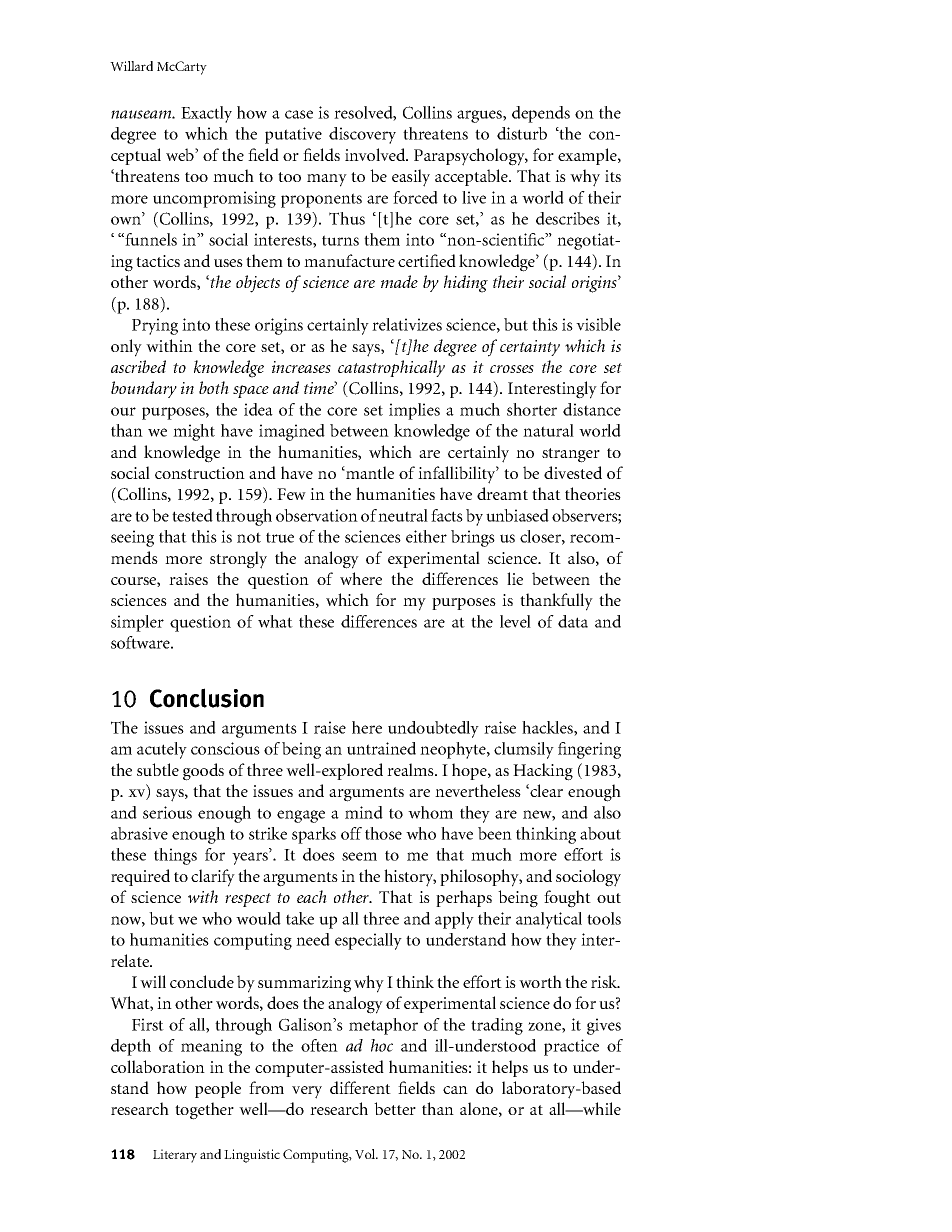 The image size is (952, 1232). I want to click on serious, so click(167, 812).
